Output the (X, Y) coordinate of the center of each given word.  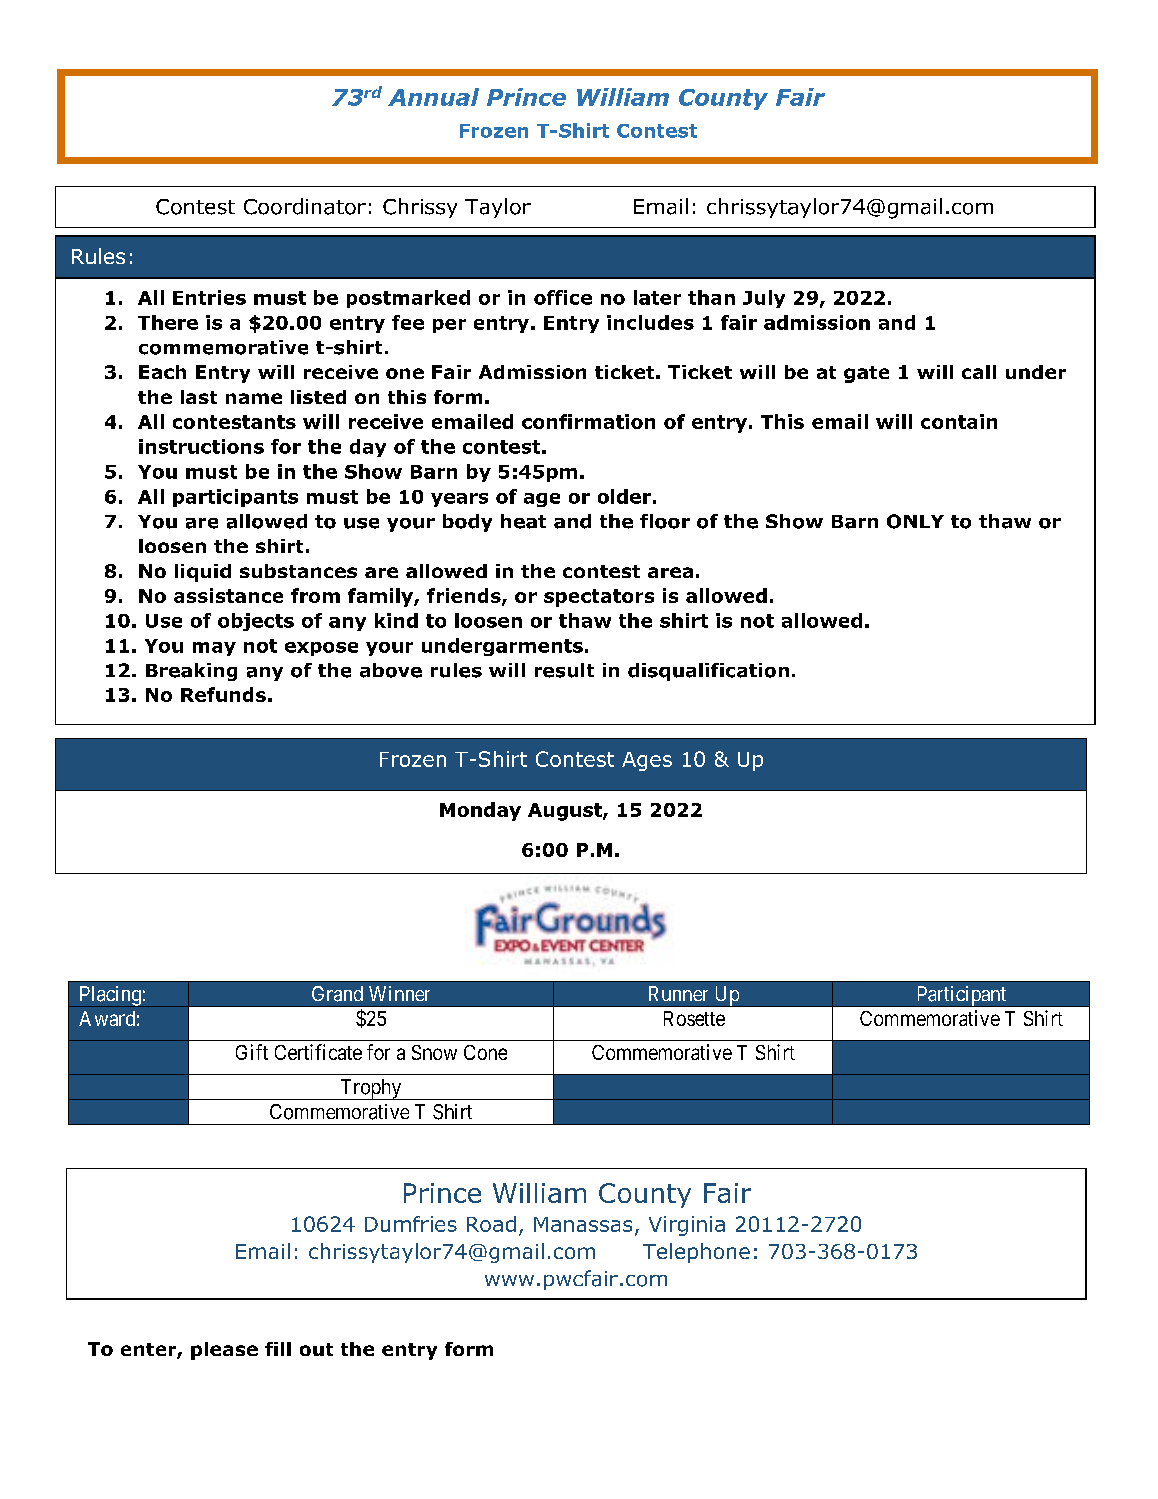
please (224, 1351)
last (199, 397)
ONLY (915, 521)
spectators (599, 598)
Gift (252, 1052)
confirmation (588, 421)
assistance (228, 595)
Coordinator (305, 206)
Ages (647, 761)
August (566, 812)
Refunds (223, 694)
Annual (433, 97)
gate (866, 374)
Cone (485, 1052)
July (764, 299)
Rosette (694, 1018)
